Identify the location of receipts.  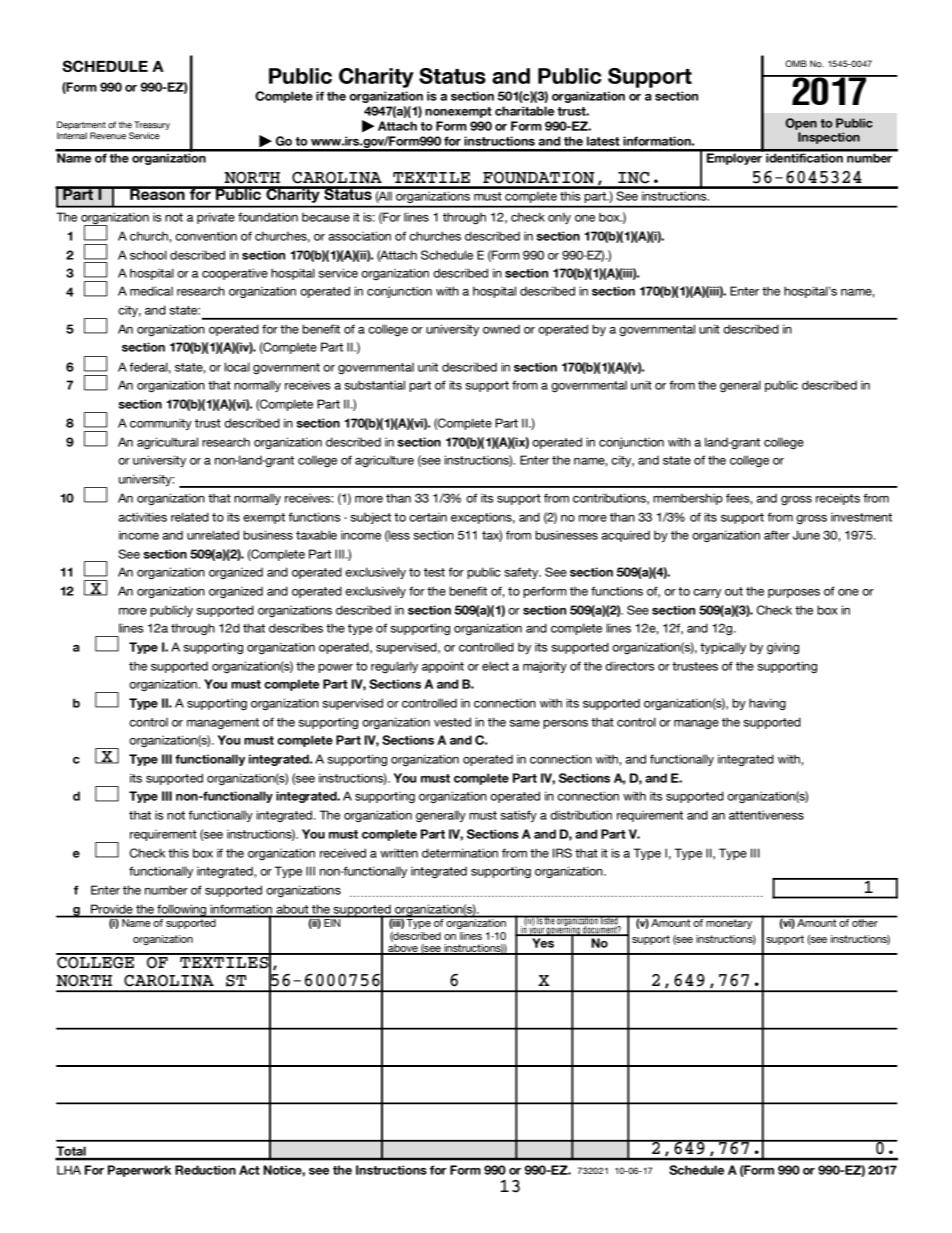
(838, 499).
